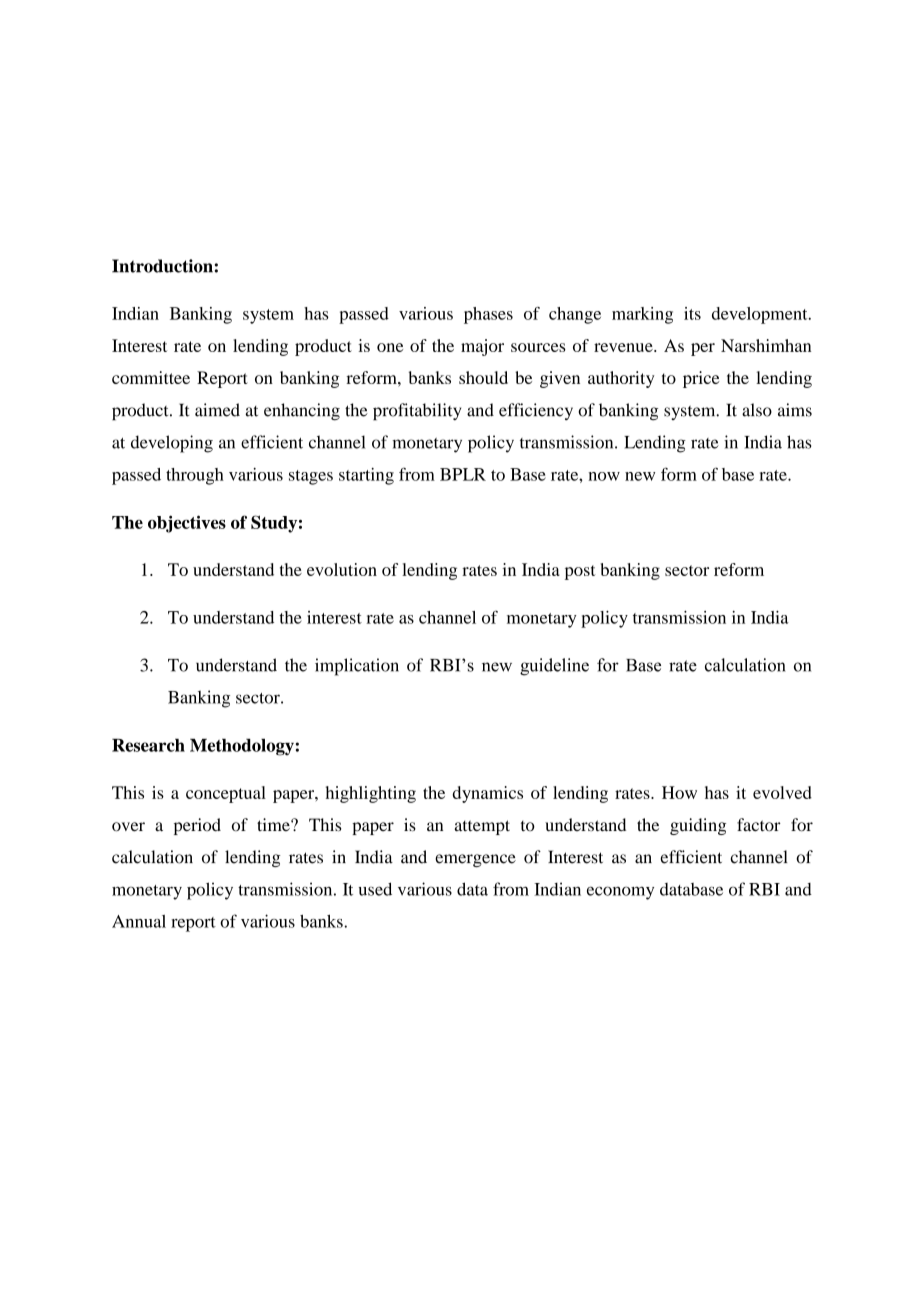 Image resolution: width=924 pixels, height=1308 pixels. Describe the element at coordinates (139, 921) in the screenshot. I see `Annual` at that location.
